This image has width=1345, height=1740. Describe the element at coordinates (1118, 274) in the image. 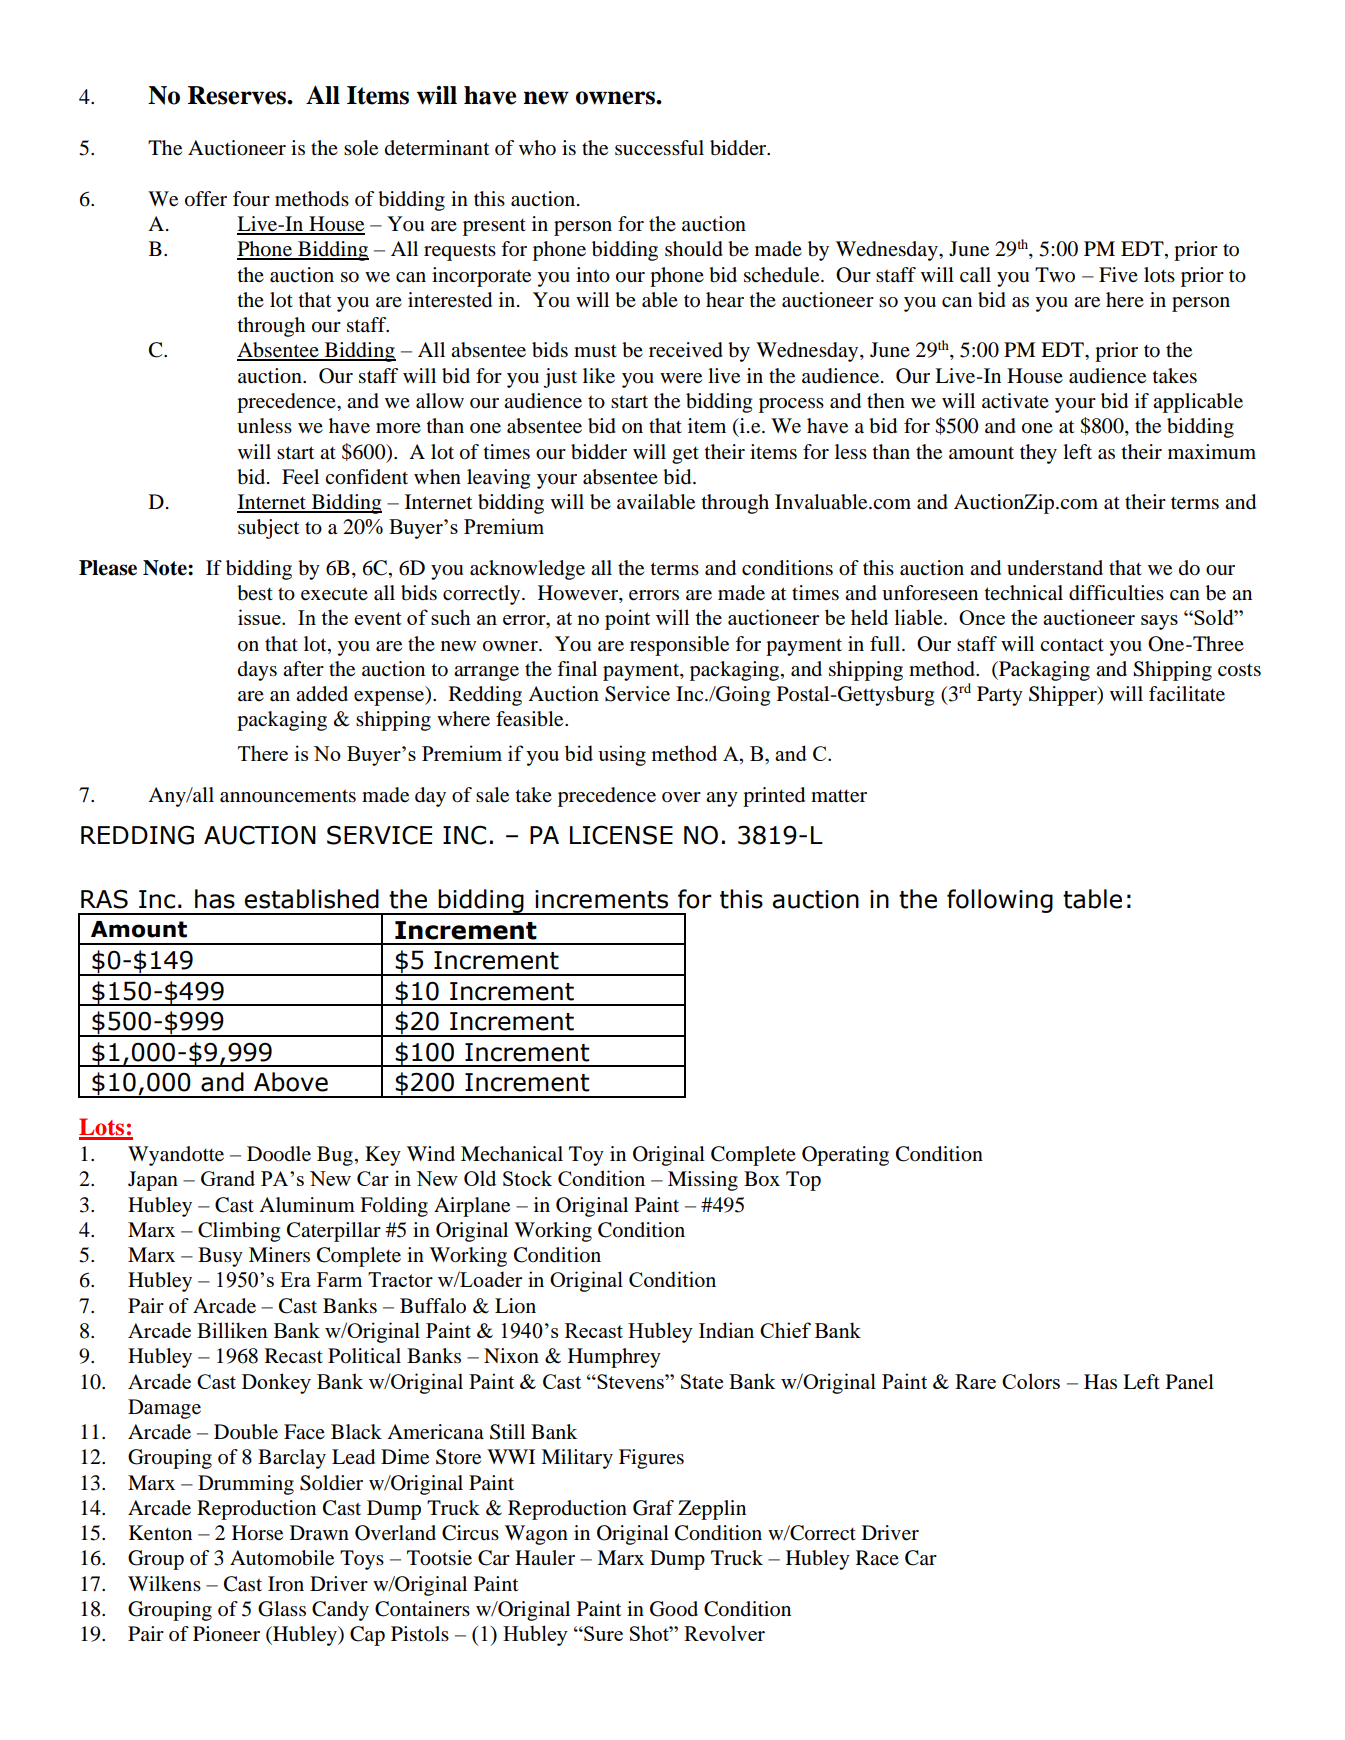

I see `Five` at that location.
